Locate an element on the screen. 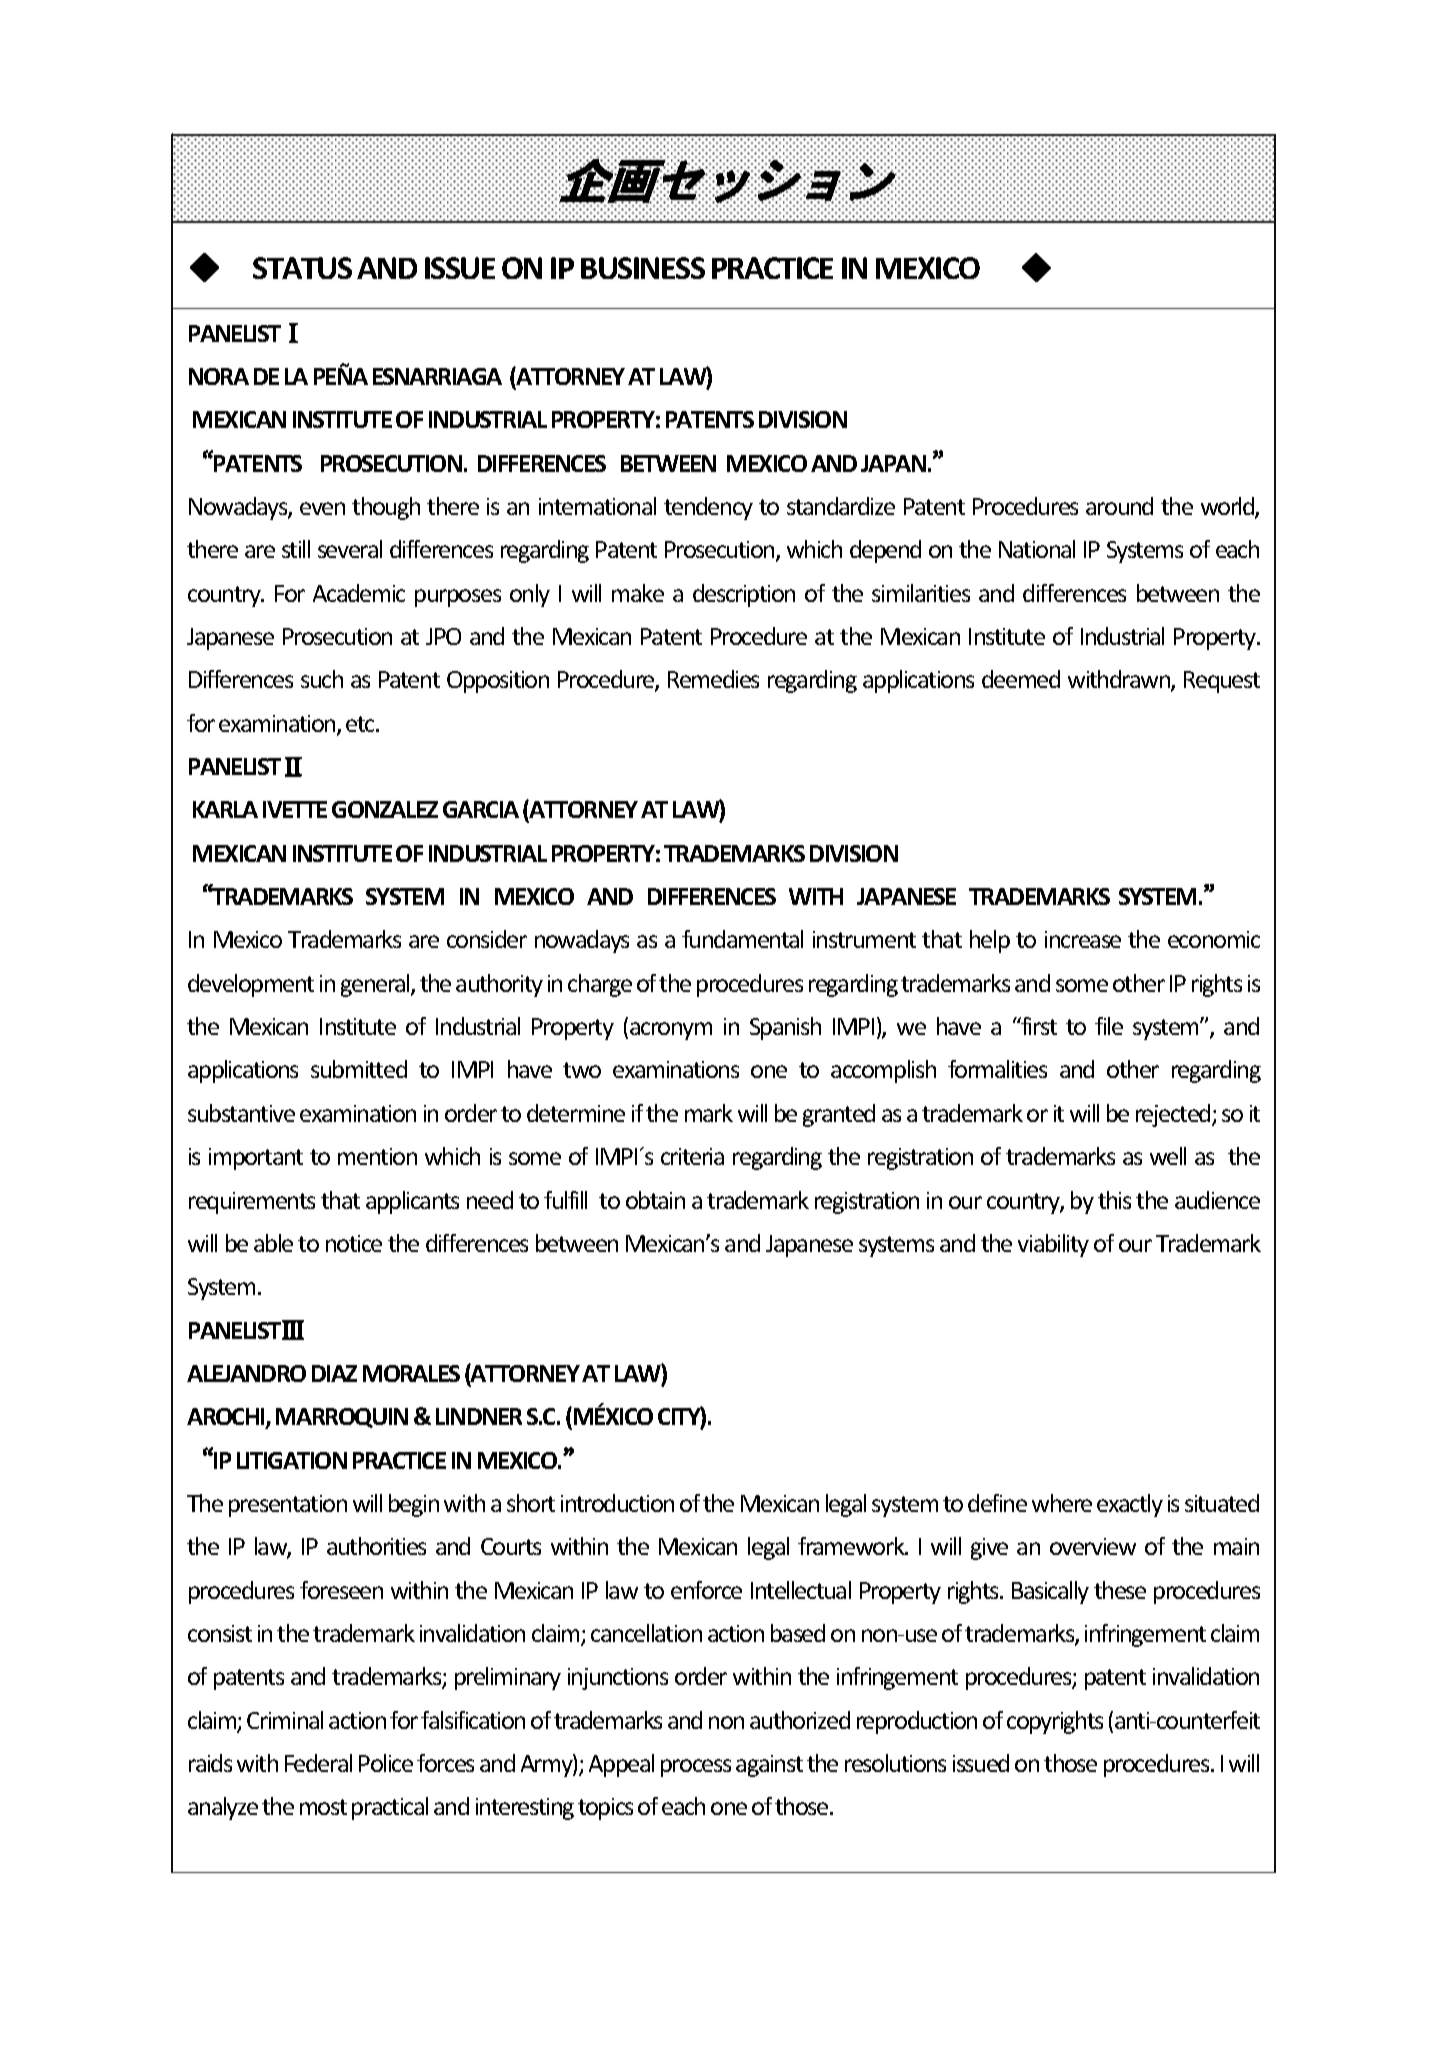 The width and height of the screenshot is (1446, 2045). preliminary is located at coordinates (508, 1678).
